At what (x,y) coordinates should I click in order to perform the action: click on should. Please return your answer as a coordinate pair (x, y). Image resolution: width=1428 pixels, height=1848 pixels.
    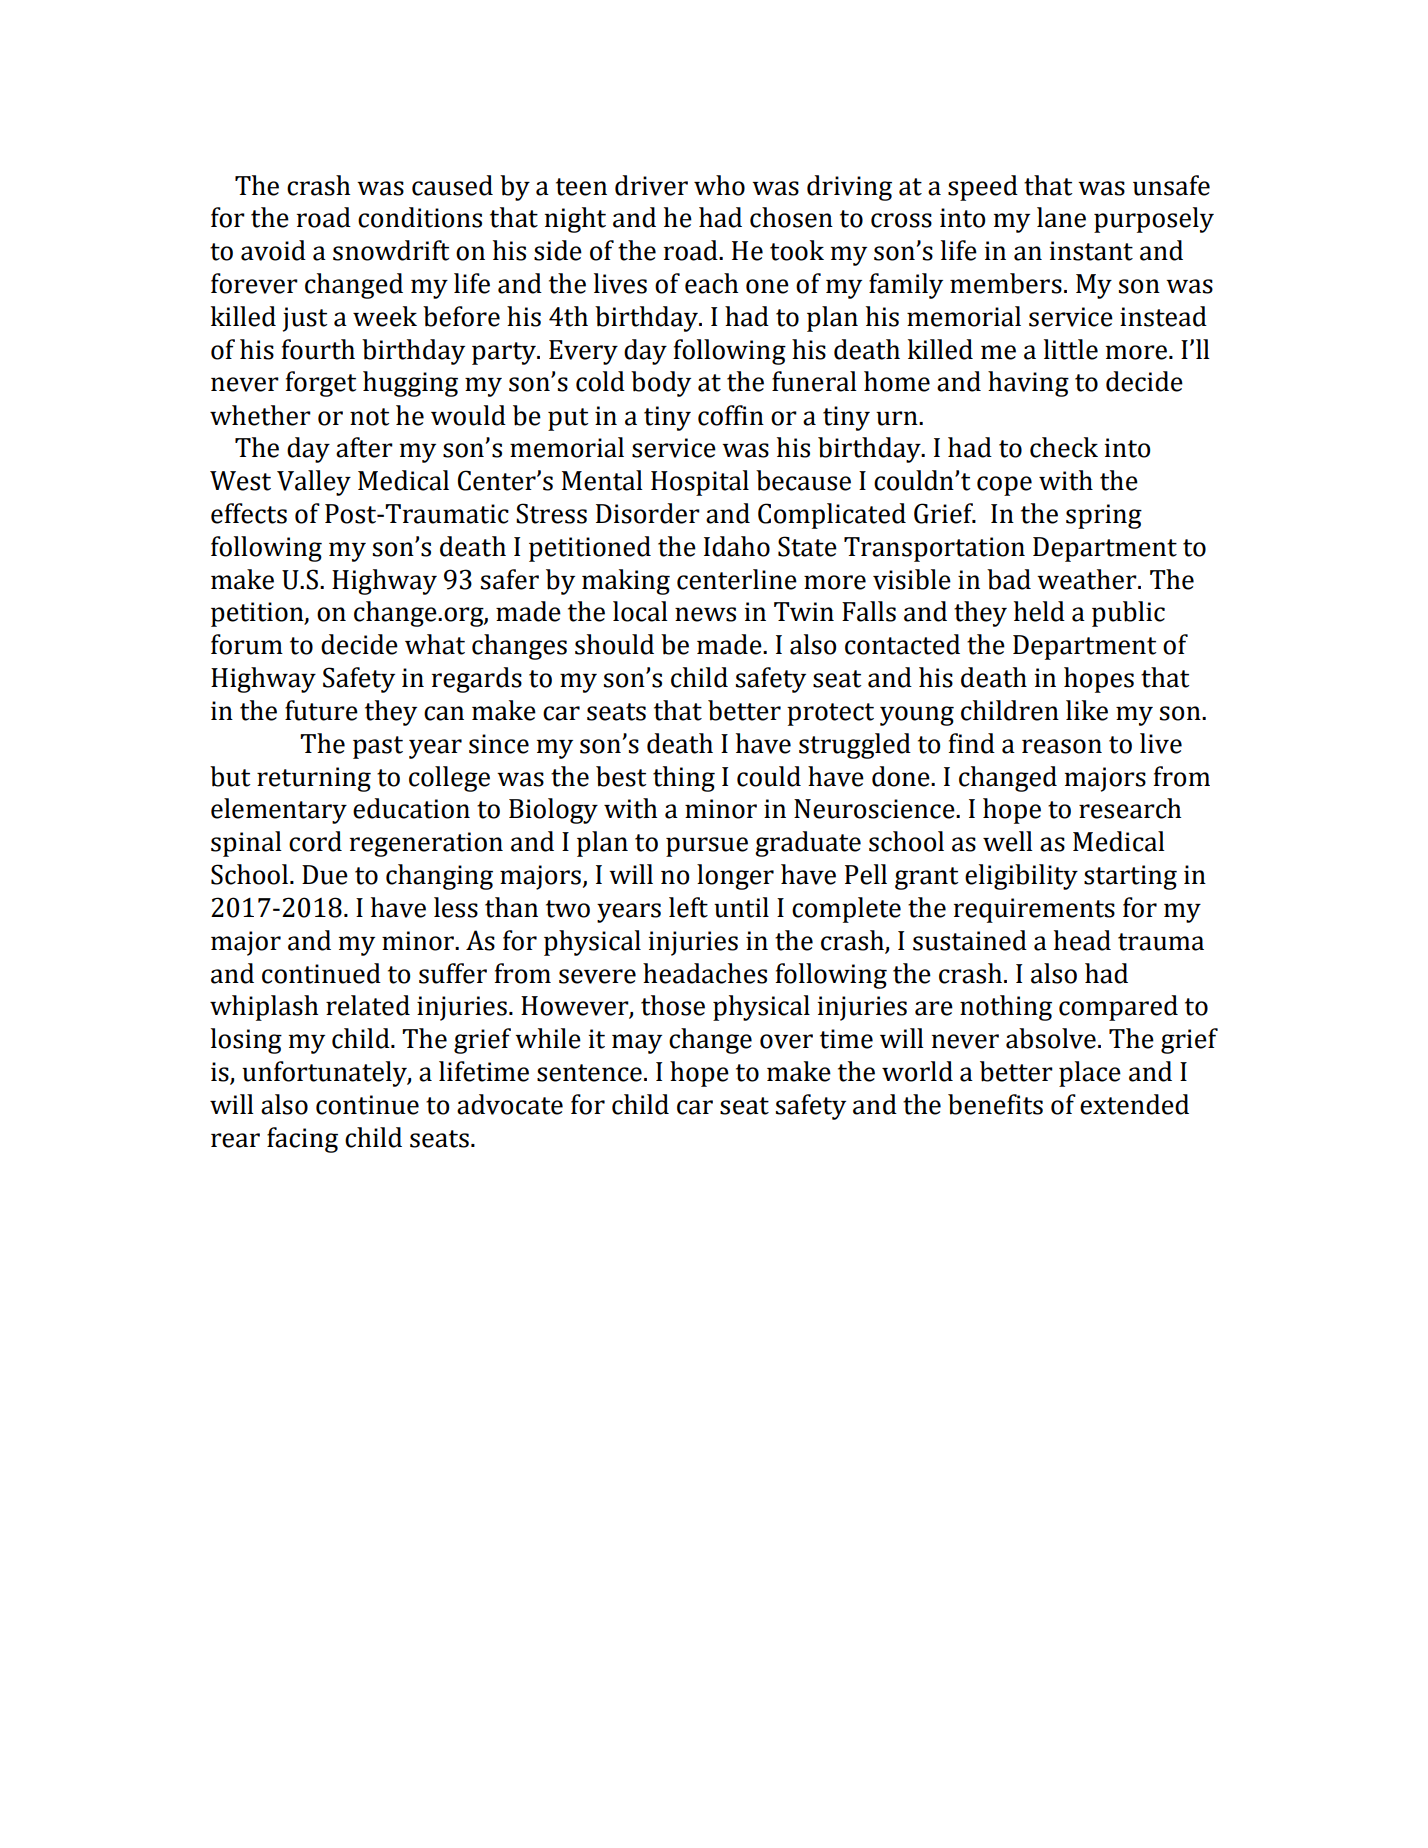
    Looking at the image, I should click on (614, 644).
